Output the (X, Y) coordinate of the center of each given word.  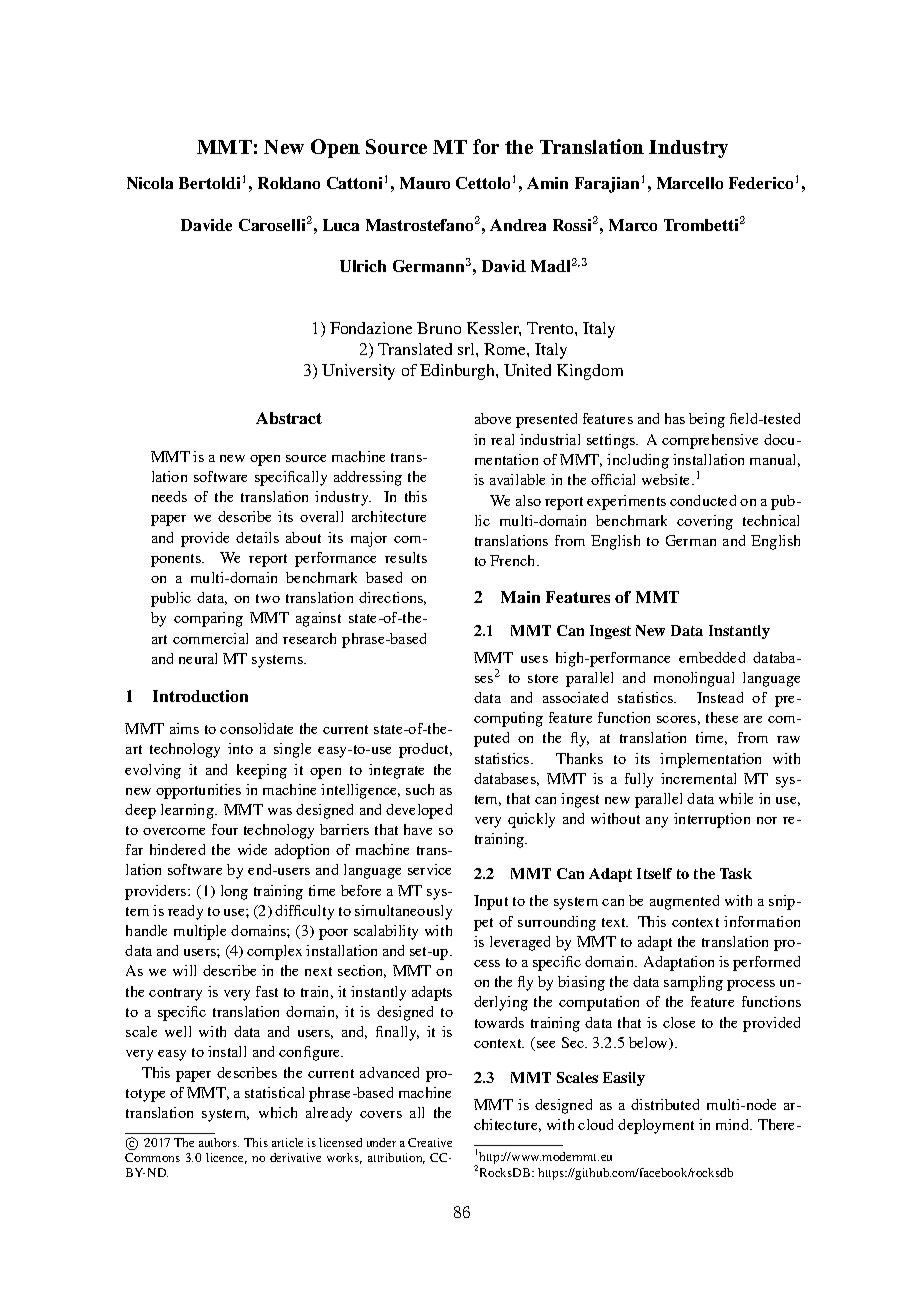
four (225, 829)
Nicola (150, 183)
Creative (430, 1142)
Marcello (690, 183)
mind (733, 1124)
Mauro (425, 183)
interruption (712, 820)
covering (705, 522)
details (257, 537)
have (418, 829)
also (528, 500)
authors (219, 1142)
